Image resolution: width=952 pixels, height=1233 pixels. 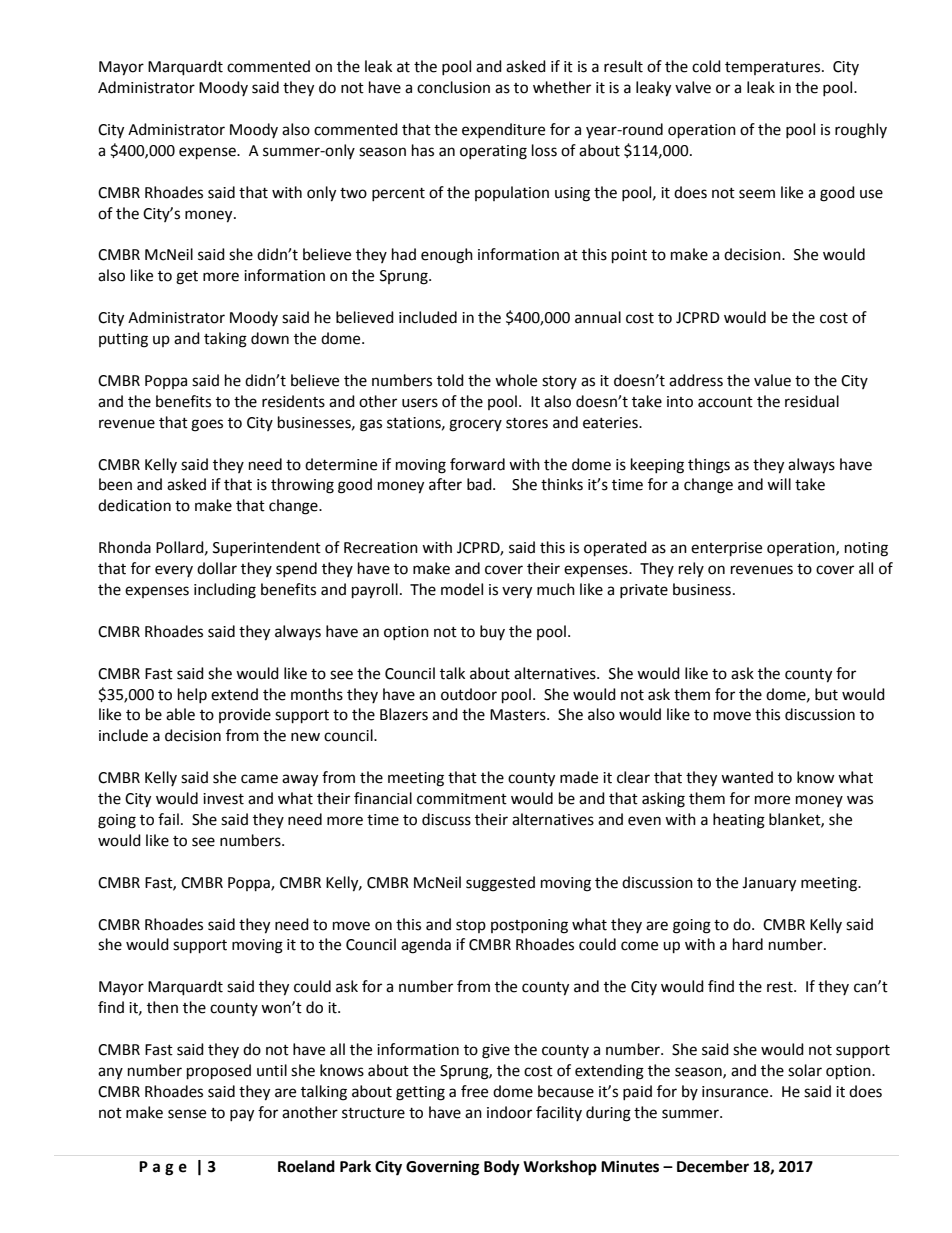 What do you see at coordinates (207, 425) in the image?
I see `goes` at bounding box center [207, 425].
